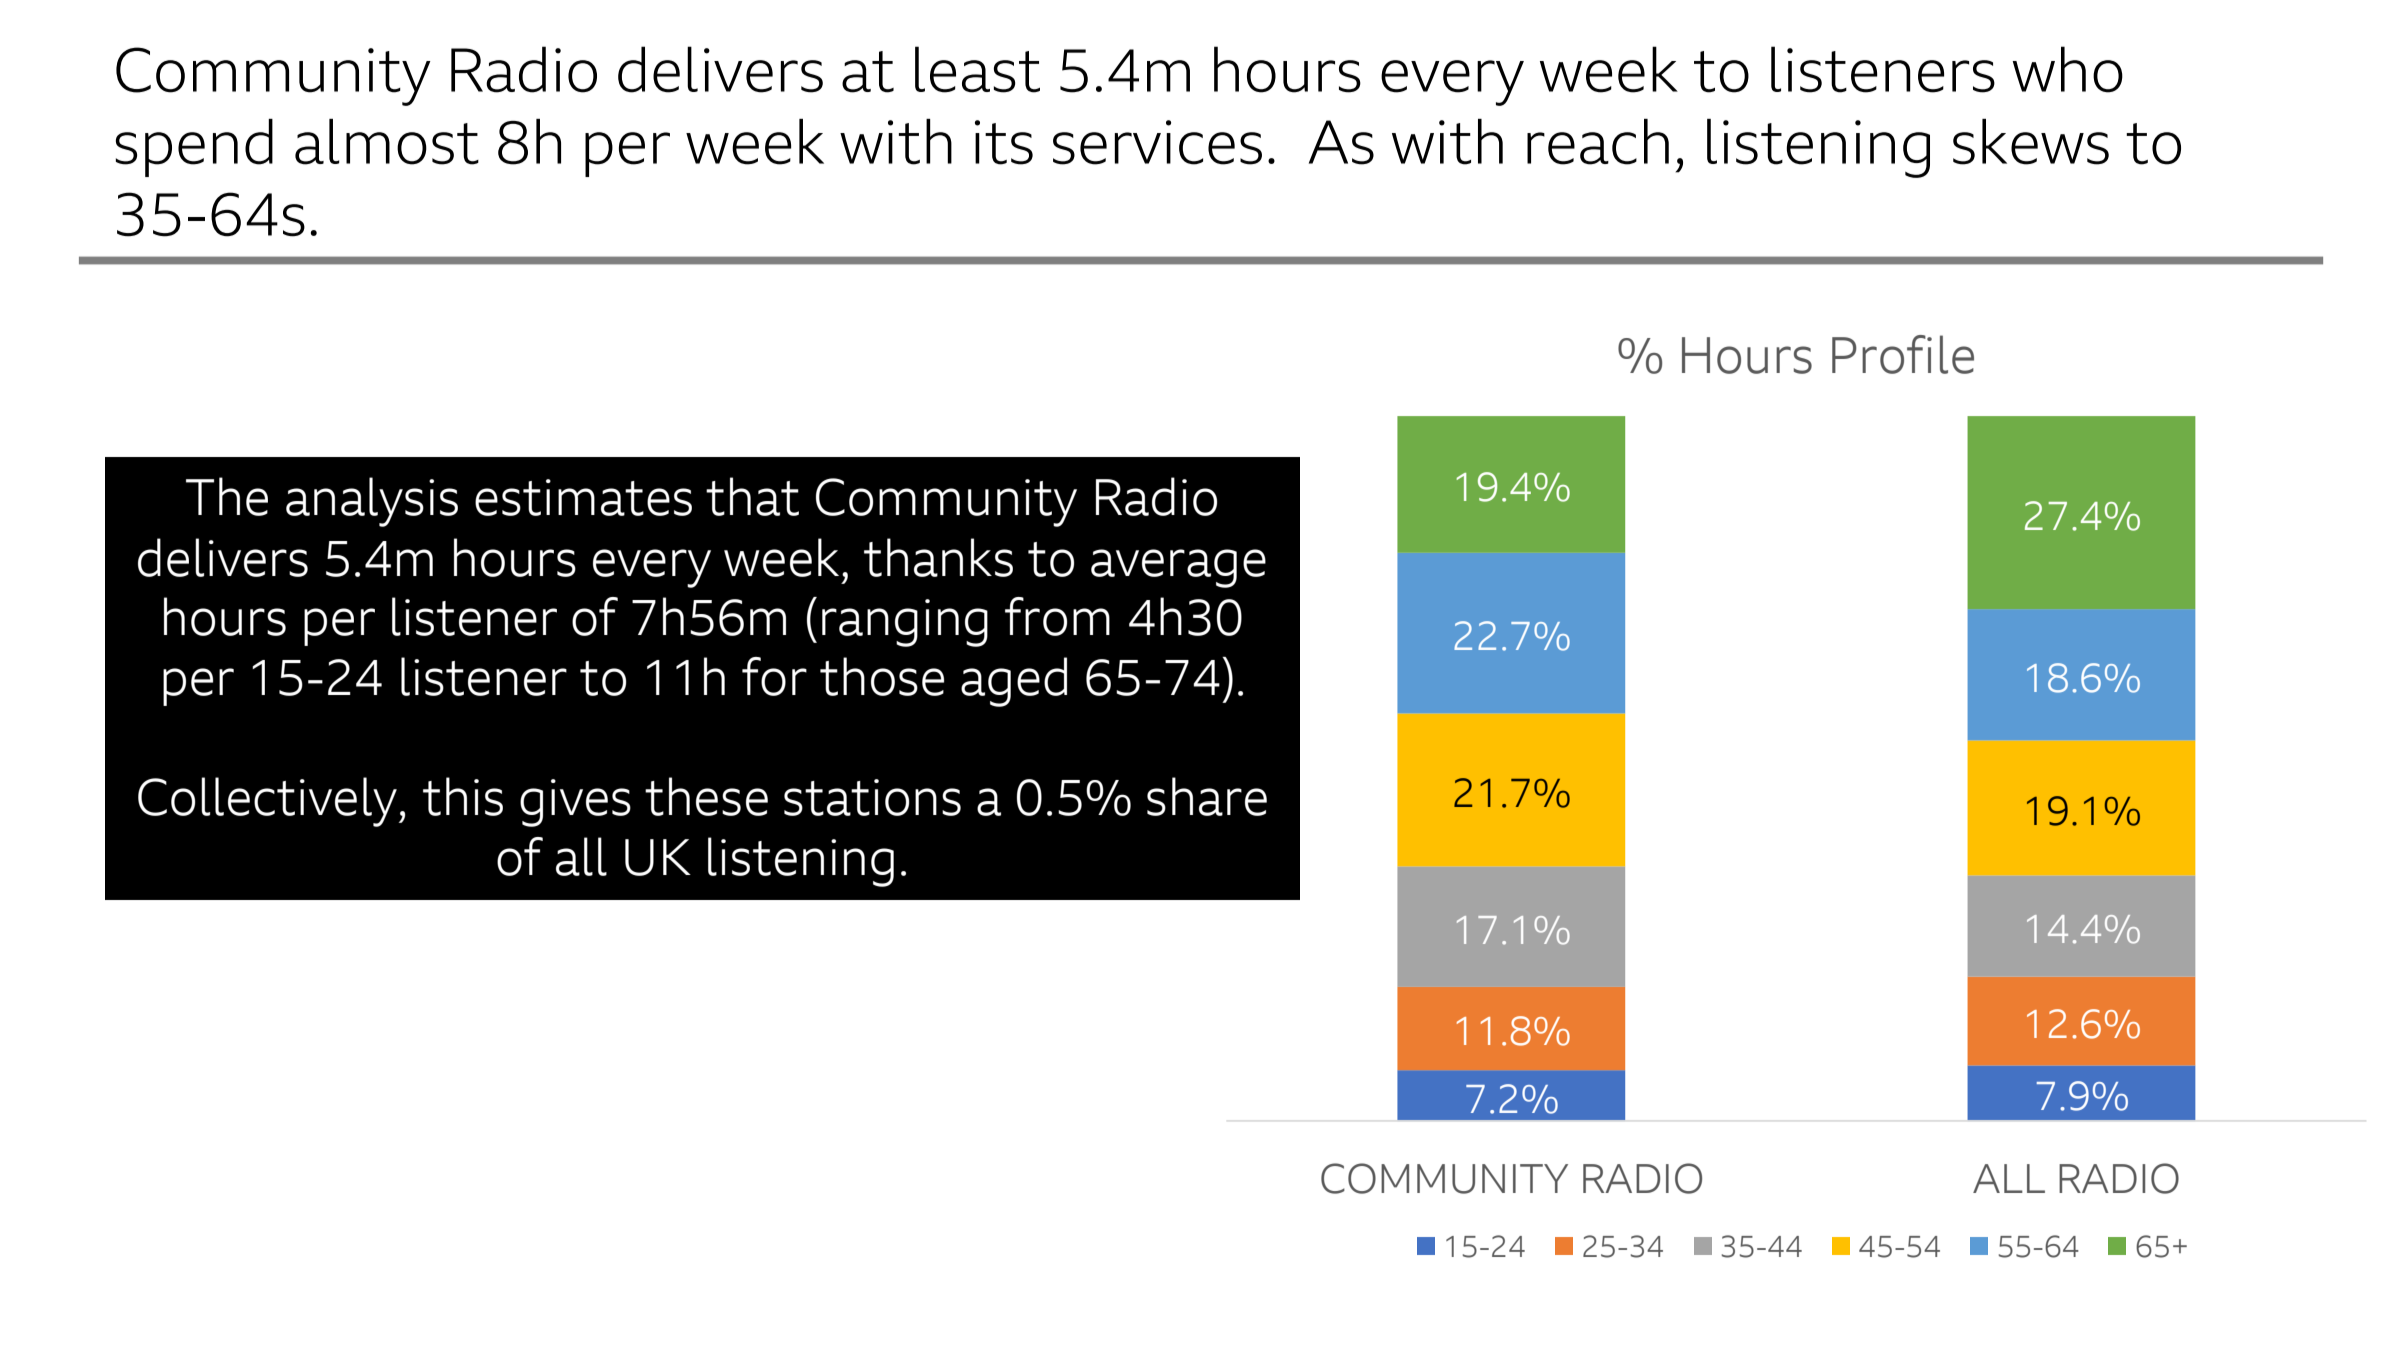 The height and width of the screenshot is (1349, 2398). I want to click on Profile, so click(1903, 354).
